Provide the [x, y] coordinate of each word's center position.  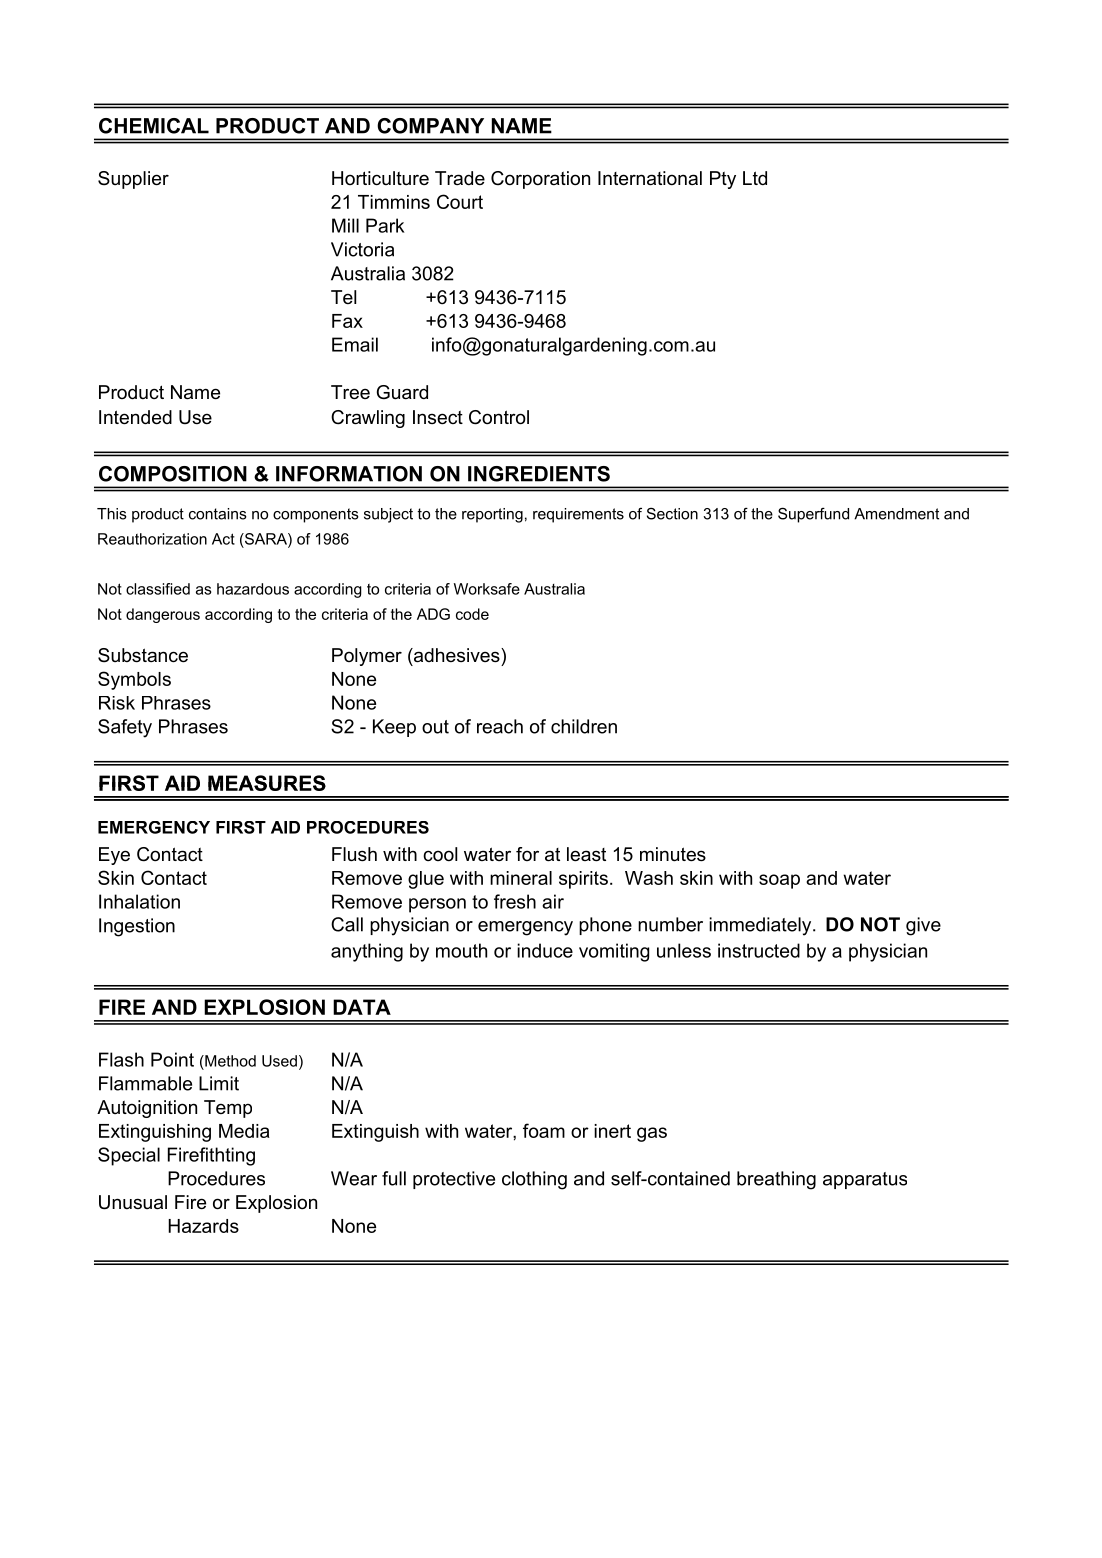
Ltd [755, 178]
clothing [534, 1180]
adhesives [457, 655]
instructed [759, 950]
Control [499, 417]
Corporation [540, 180]
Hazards [203, 1226]
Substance [143, 655]
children [584, 726]
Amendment [896, 514]
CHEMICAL [154, 126]
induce [545, 950]
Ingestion [137, 927]
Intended [135, 417]
